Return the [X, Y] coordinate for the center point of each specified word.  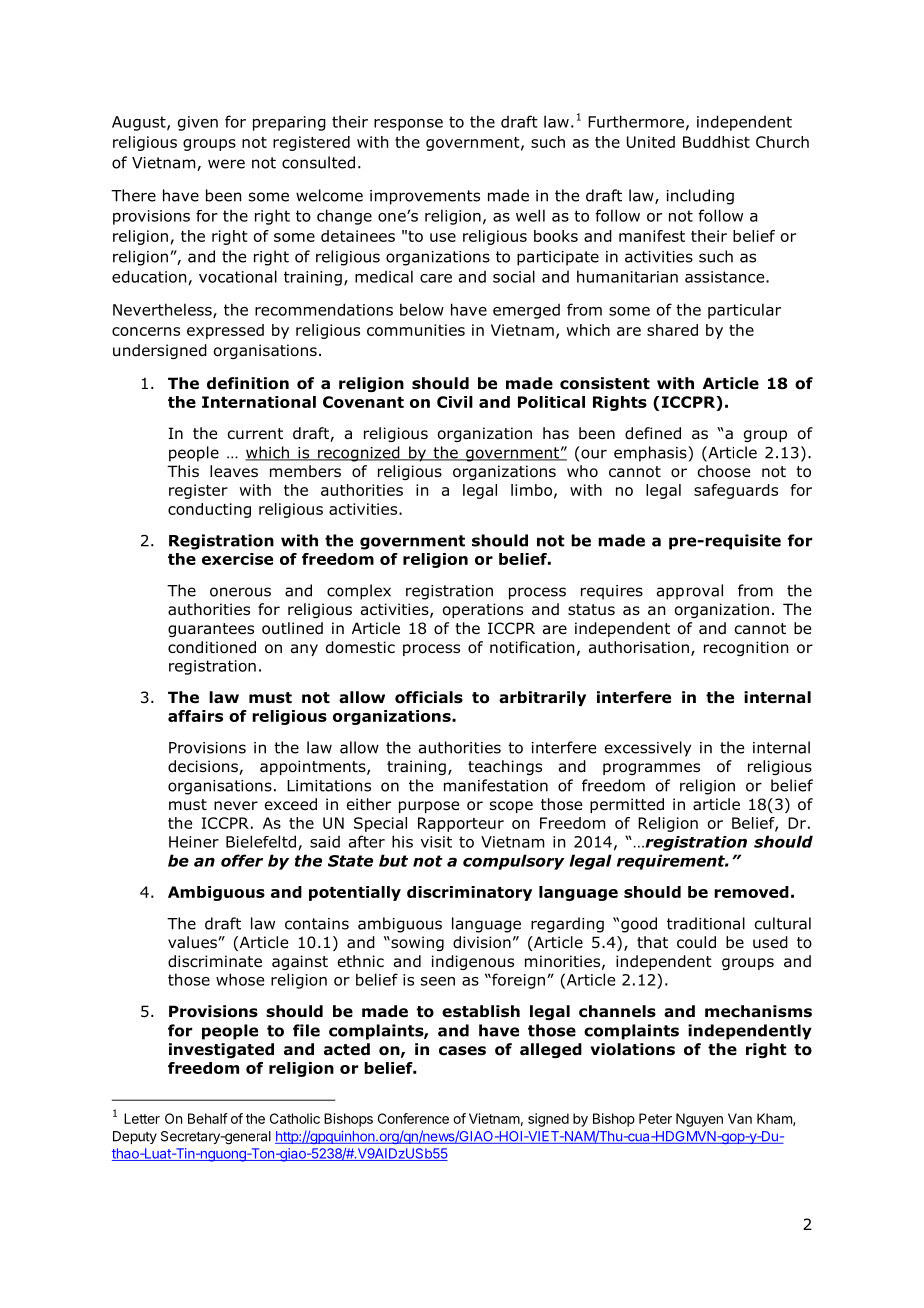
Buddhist [716, 142]
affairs [195, 716]
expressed [225, 331]
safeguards [736, 491]
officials [429, 697]
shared [672, 330]
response [408, 125]
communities [416, 330]
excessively [648, 749]
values [192, 942]
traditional [706, 923]
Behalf [208, 1118]
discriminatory [469, 893]
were [226, 164]
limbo [531, 490]
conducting [209, 510]
